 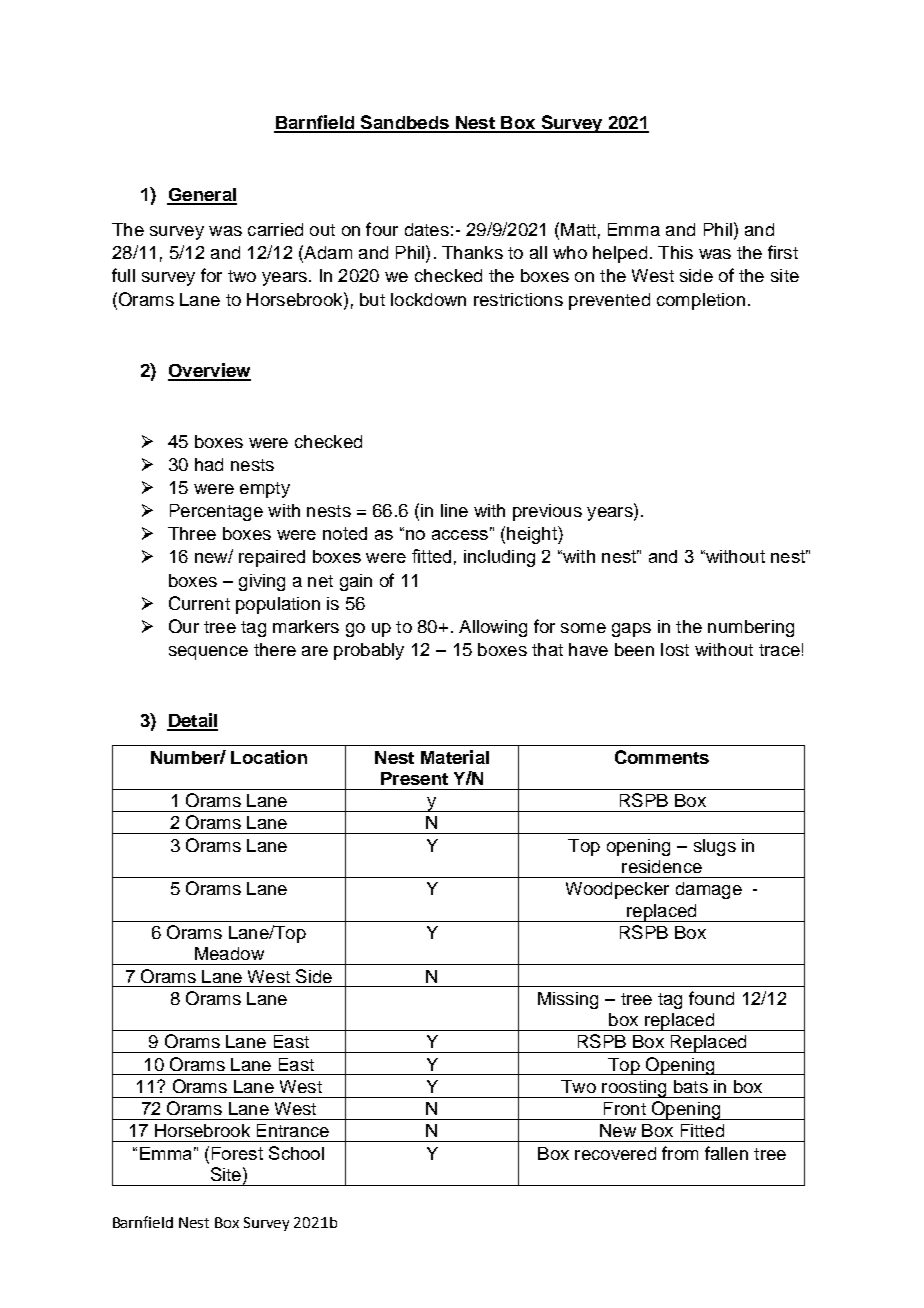 What do you see at coordinates (460, 535) in the screenshot?
I see `access` at bounding box center [460, 535].
